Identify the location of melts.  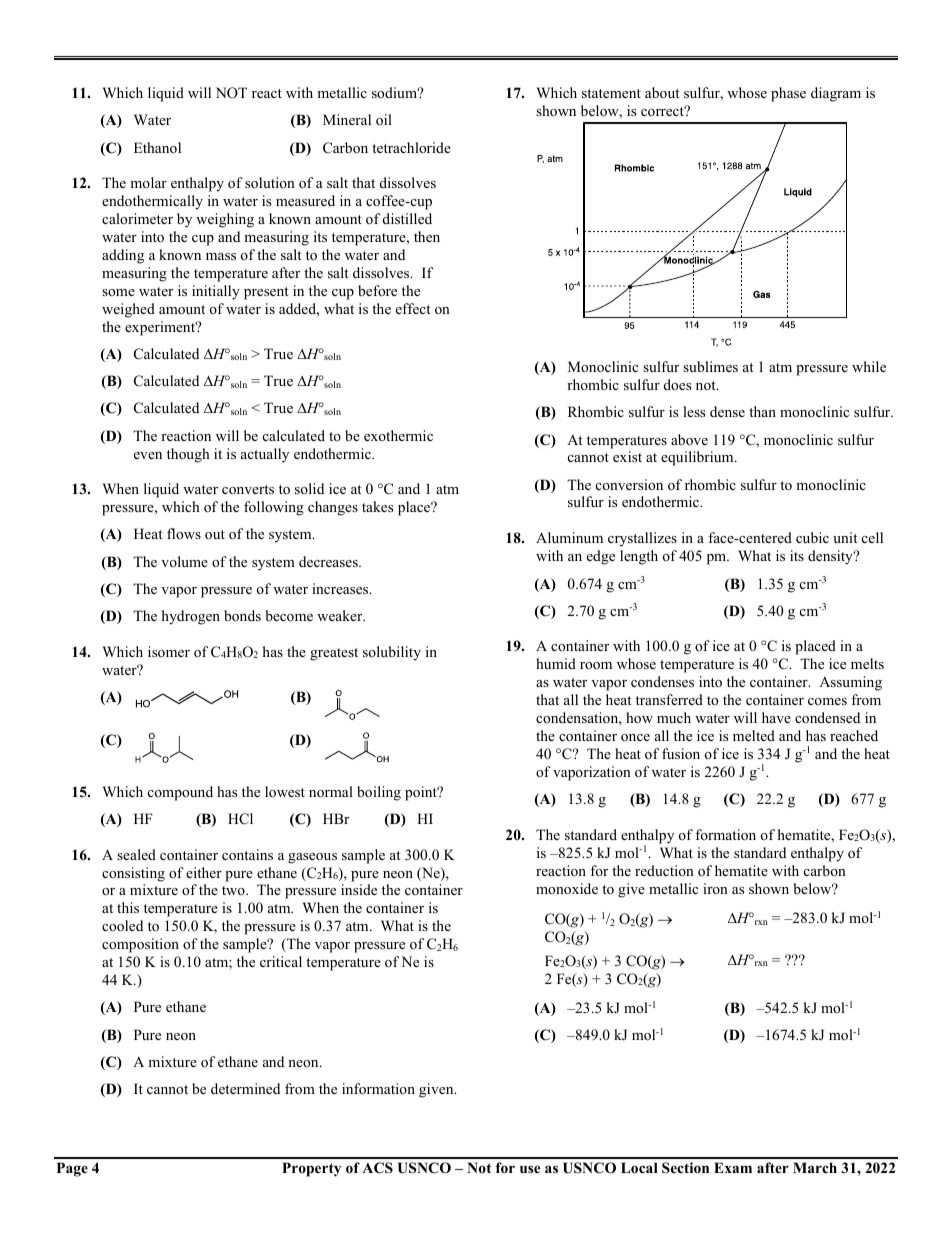
(867, 663).
